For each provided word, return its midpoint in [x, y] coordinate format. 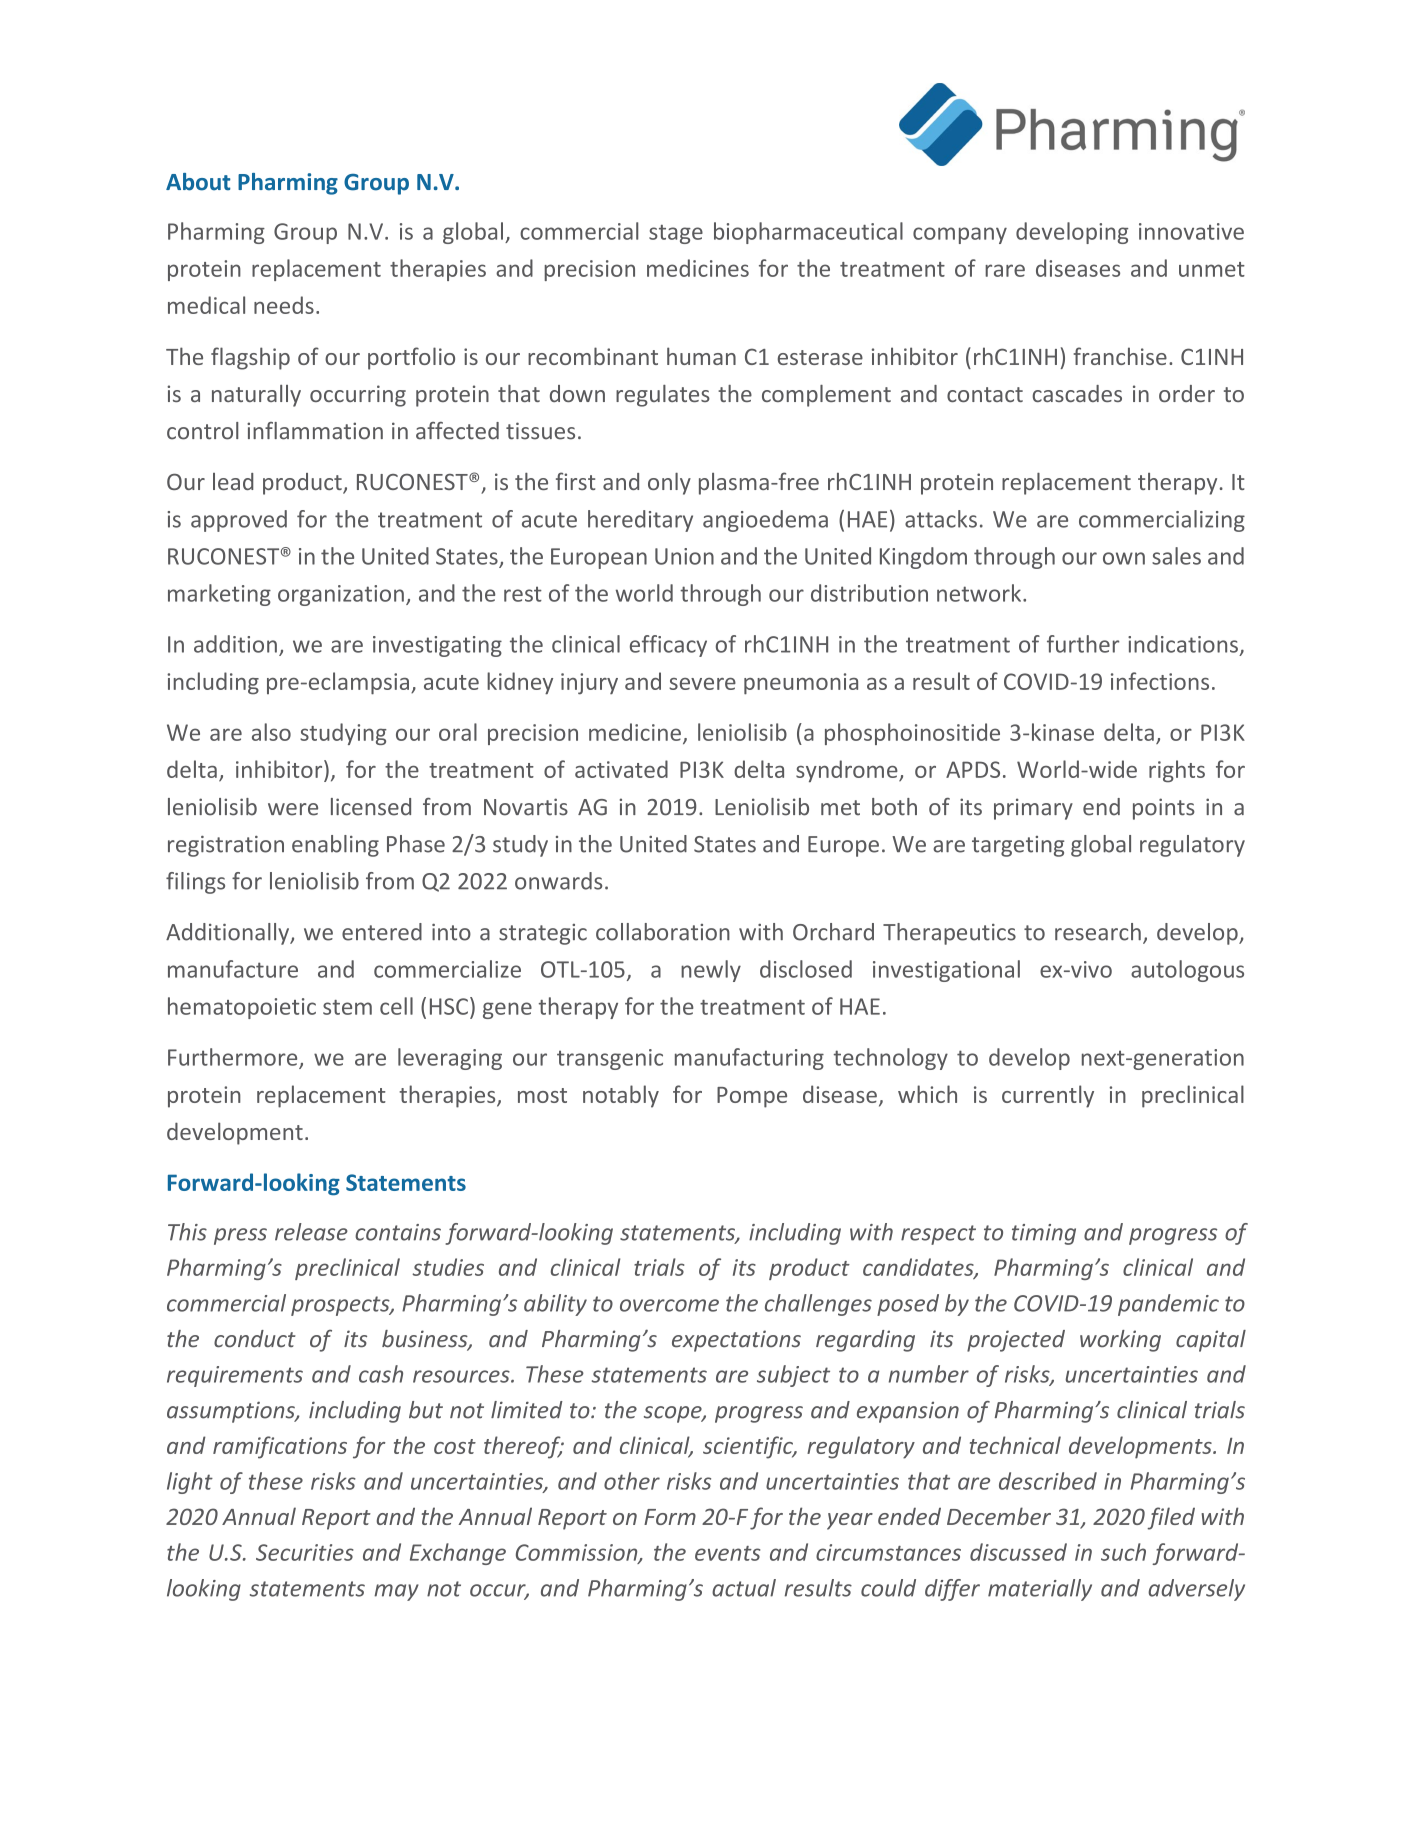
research [1098, 932]
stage [676, 234]
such [1123, 1552]
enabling [335, 846]
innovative [1191, 231]
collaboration [663, 932]
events [727, 1553]
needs [284, 305]
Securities [305, 1552]
